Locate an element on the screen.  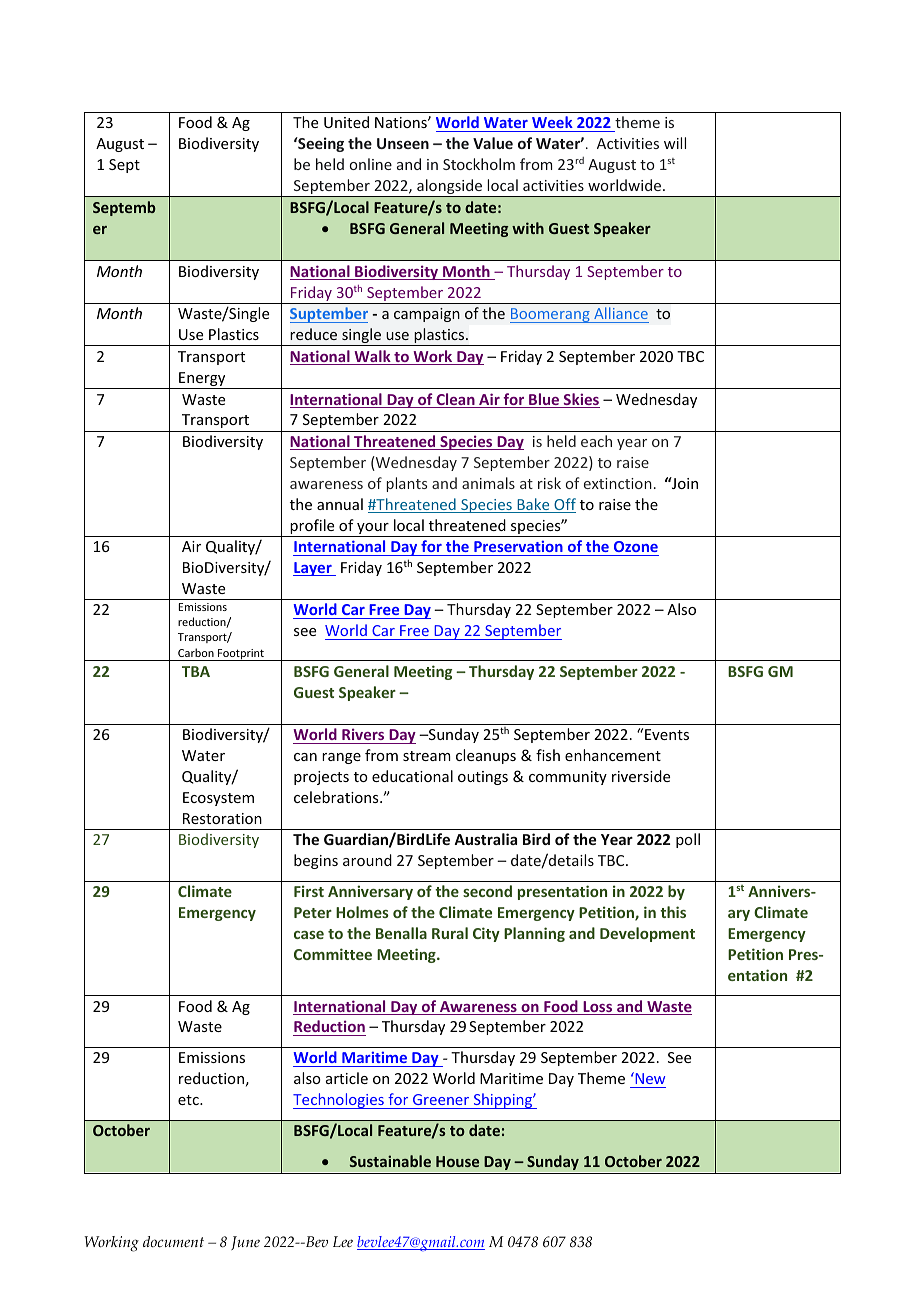
House is located at coordinates (457, 1161).
